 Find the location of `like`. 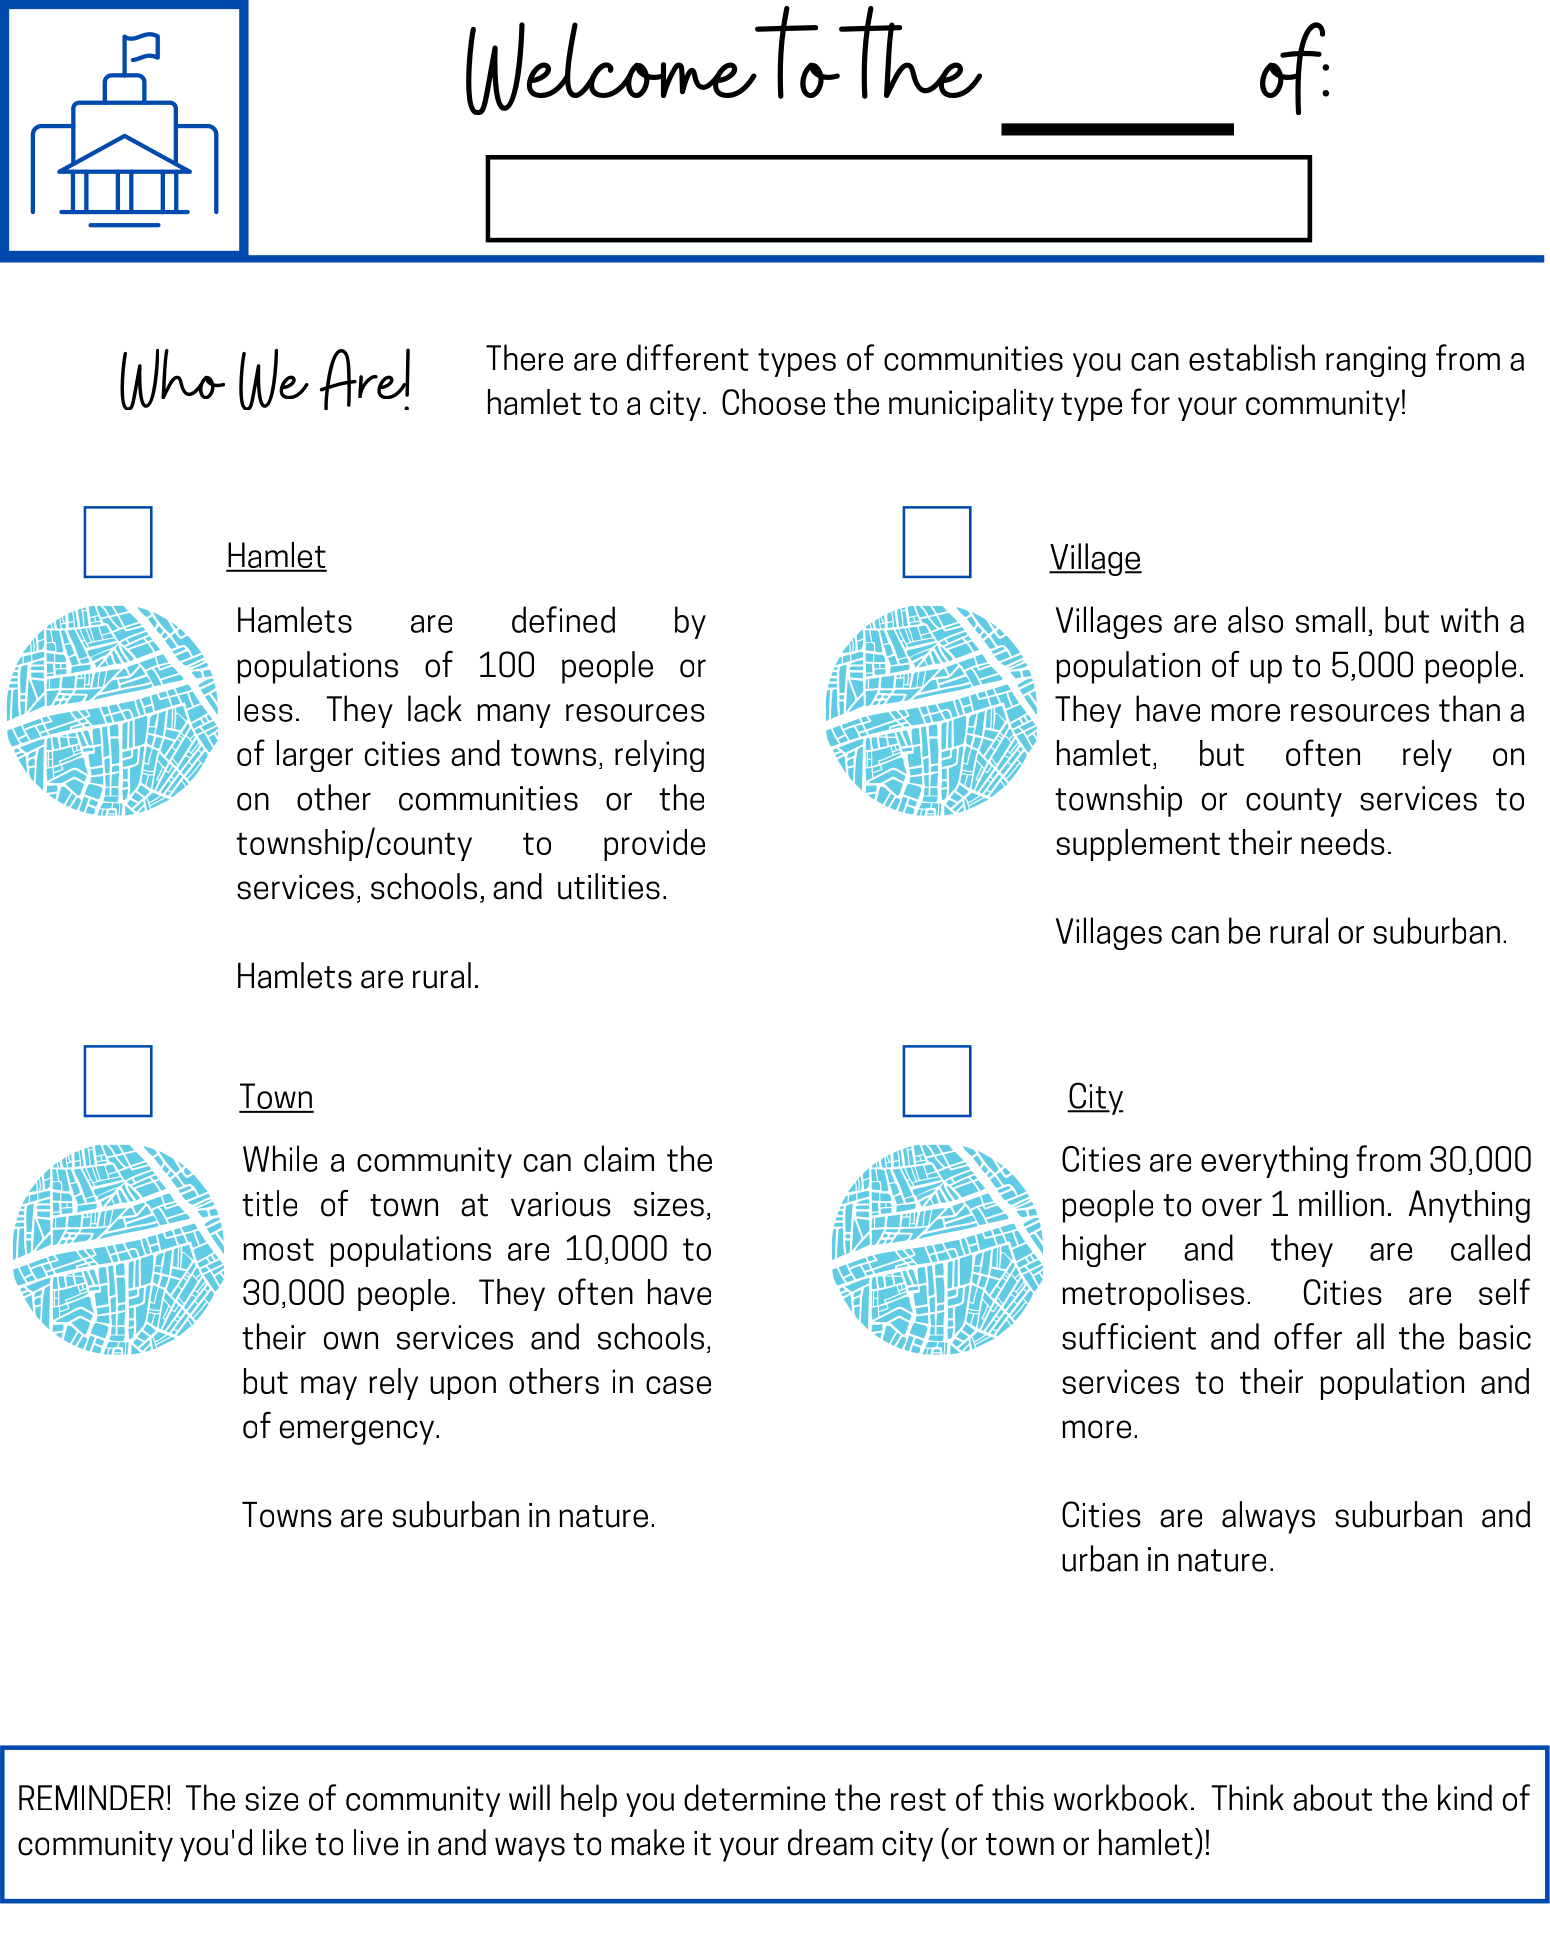

like is located at coordinates (284, 1842).
